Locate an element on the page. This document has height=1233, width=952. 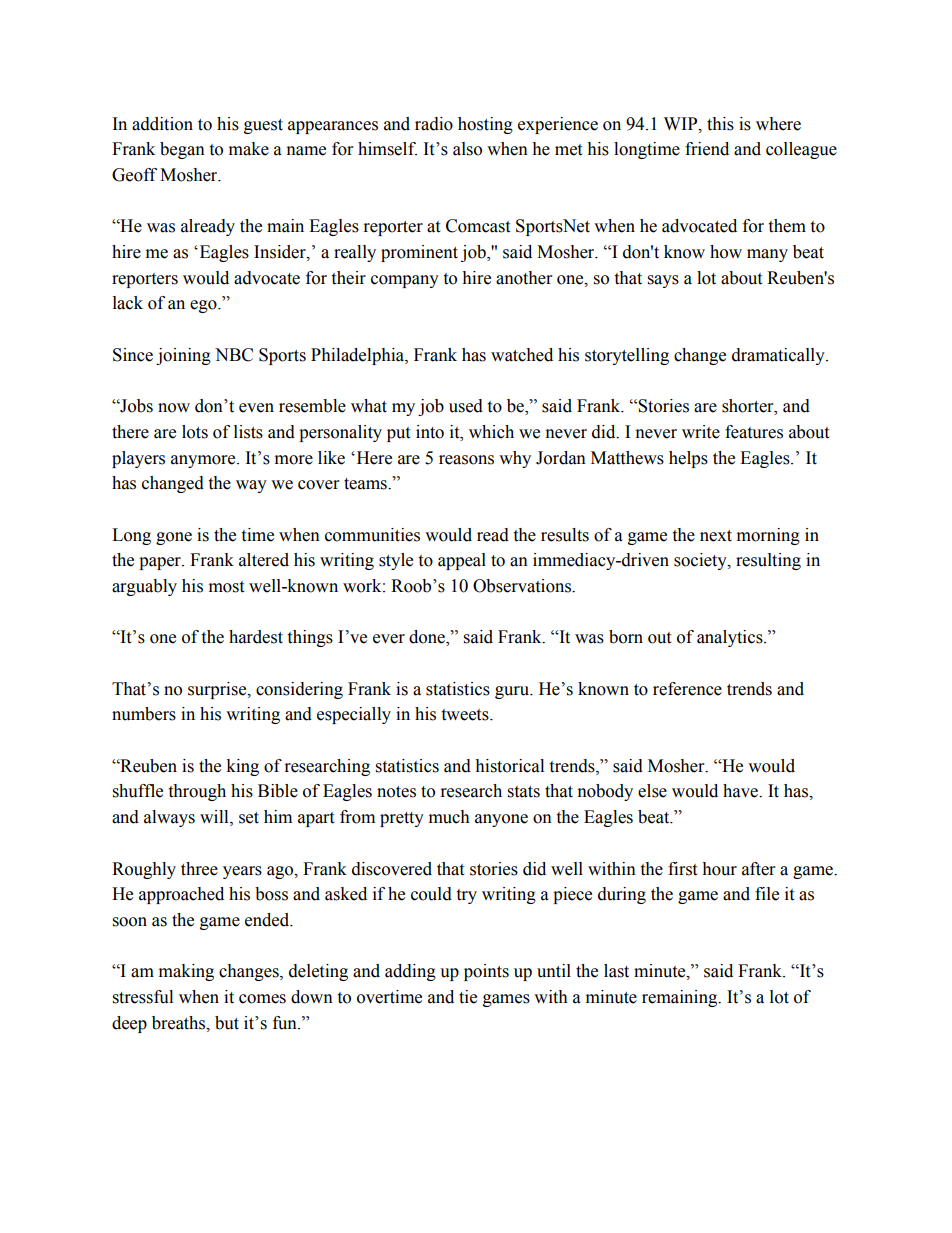
but is located at coordinates (227, 1023).
